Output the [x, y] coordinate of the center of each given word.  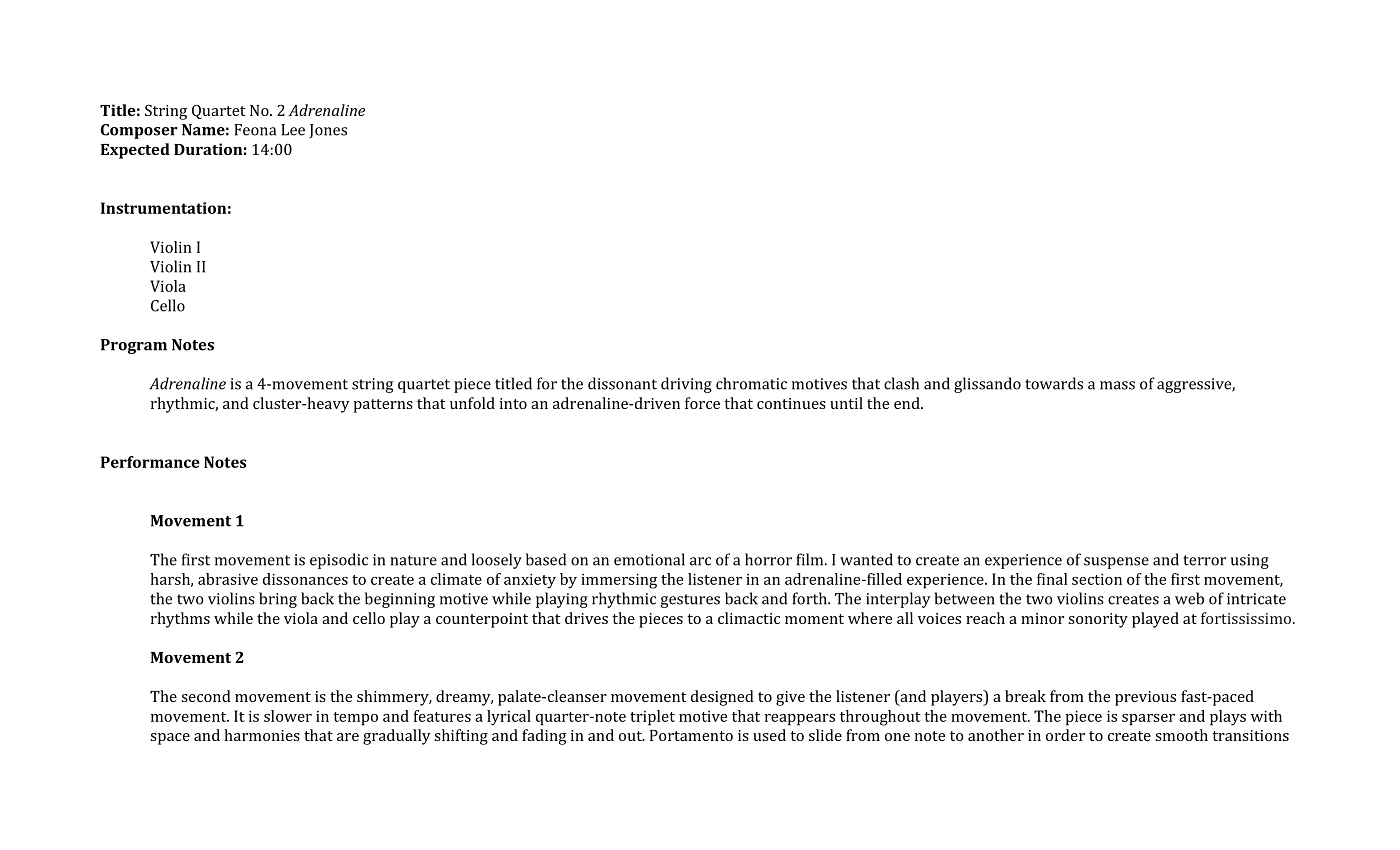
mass [1117, 385]
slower [288, 716]
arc [700, 561]
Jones [328, 131]
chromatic [751, 383]
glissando [987, 385]
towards [1054, 383]
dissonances [305, 579]
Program [134, 346]
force [702, 403]
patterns [383, 406]
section [1097, 579]
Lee [293, 130]
